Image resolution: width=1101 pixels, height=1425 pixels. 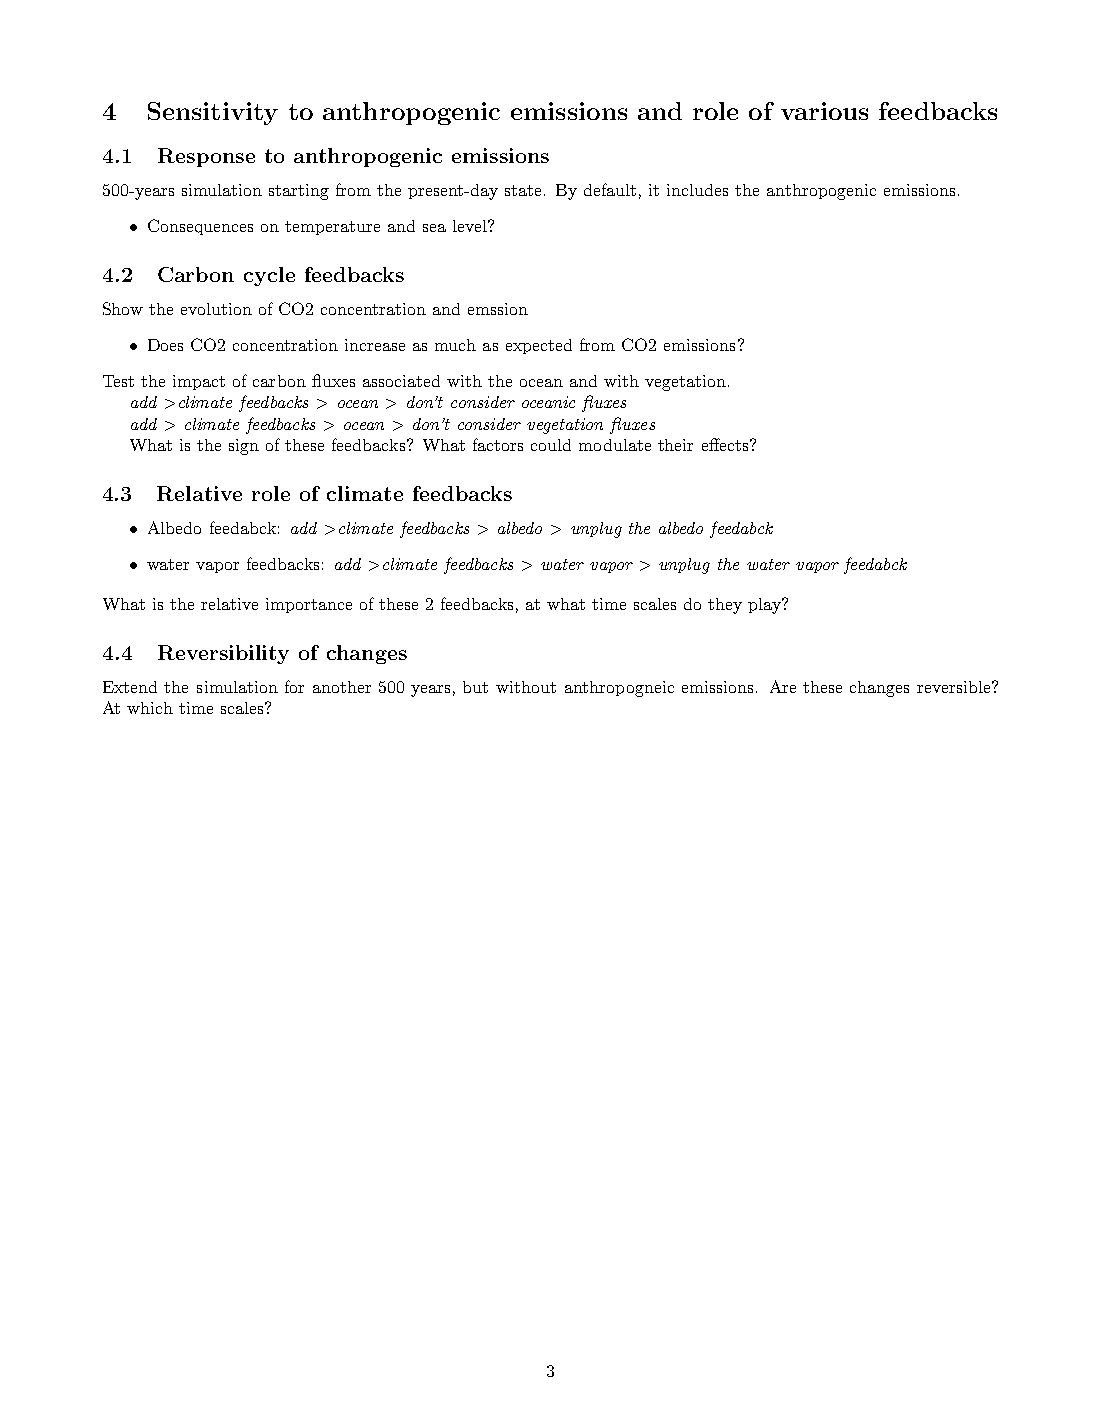 I want to click on Sensitivity, so click(x=213, y=113).
